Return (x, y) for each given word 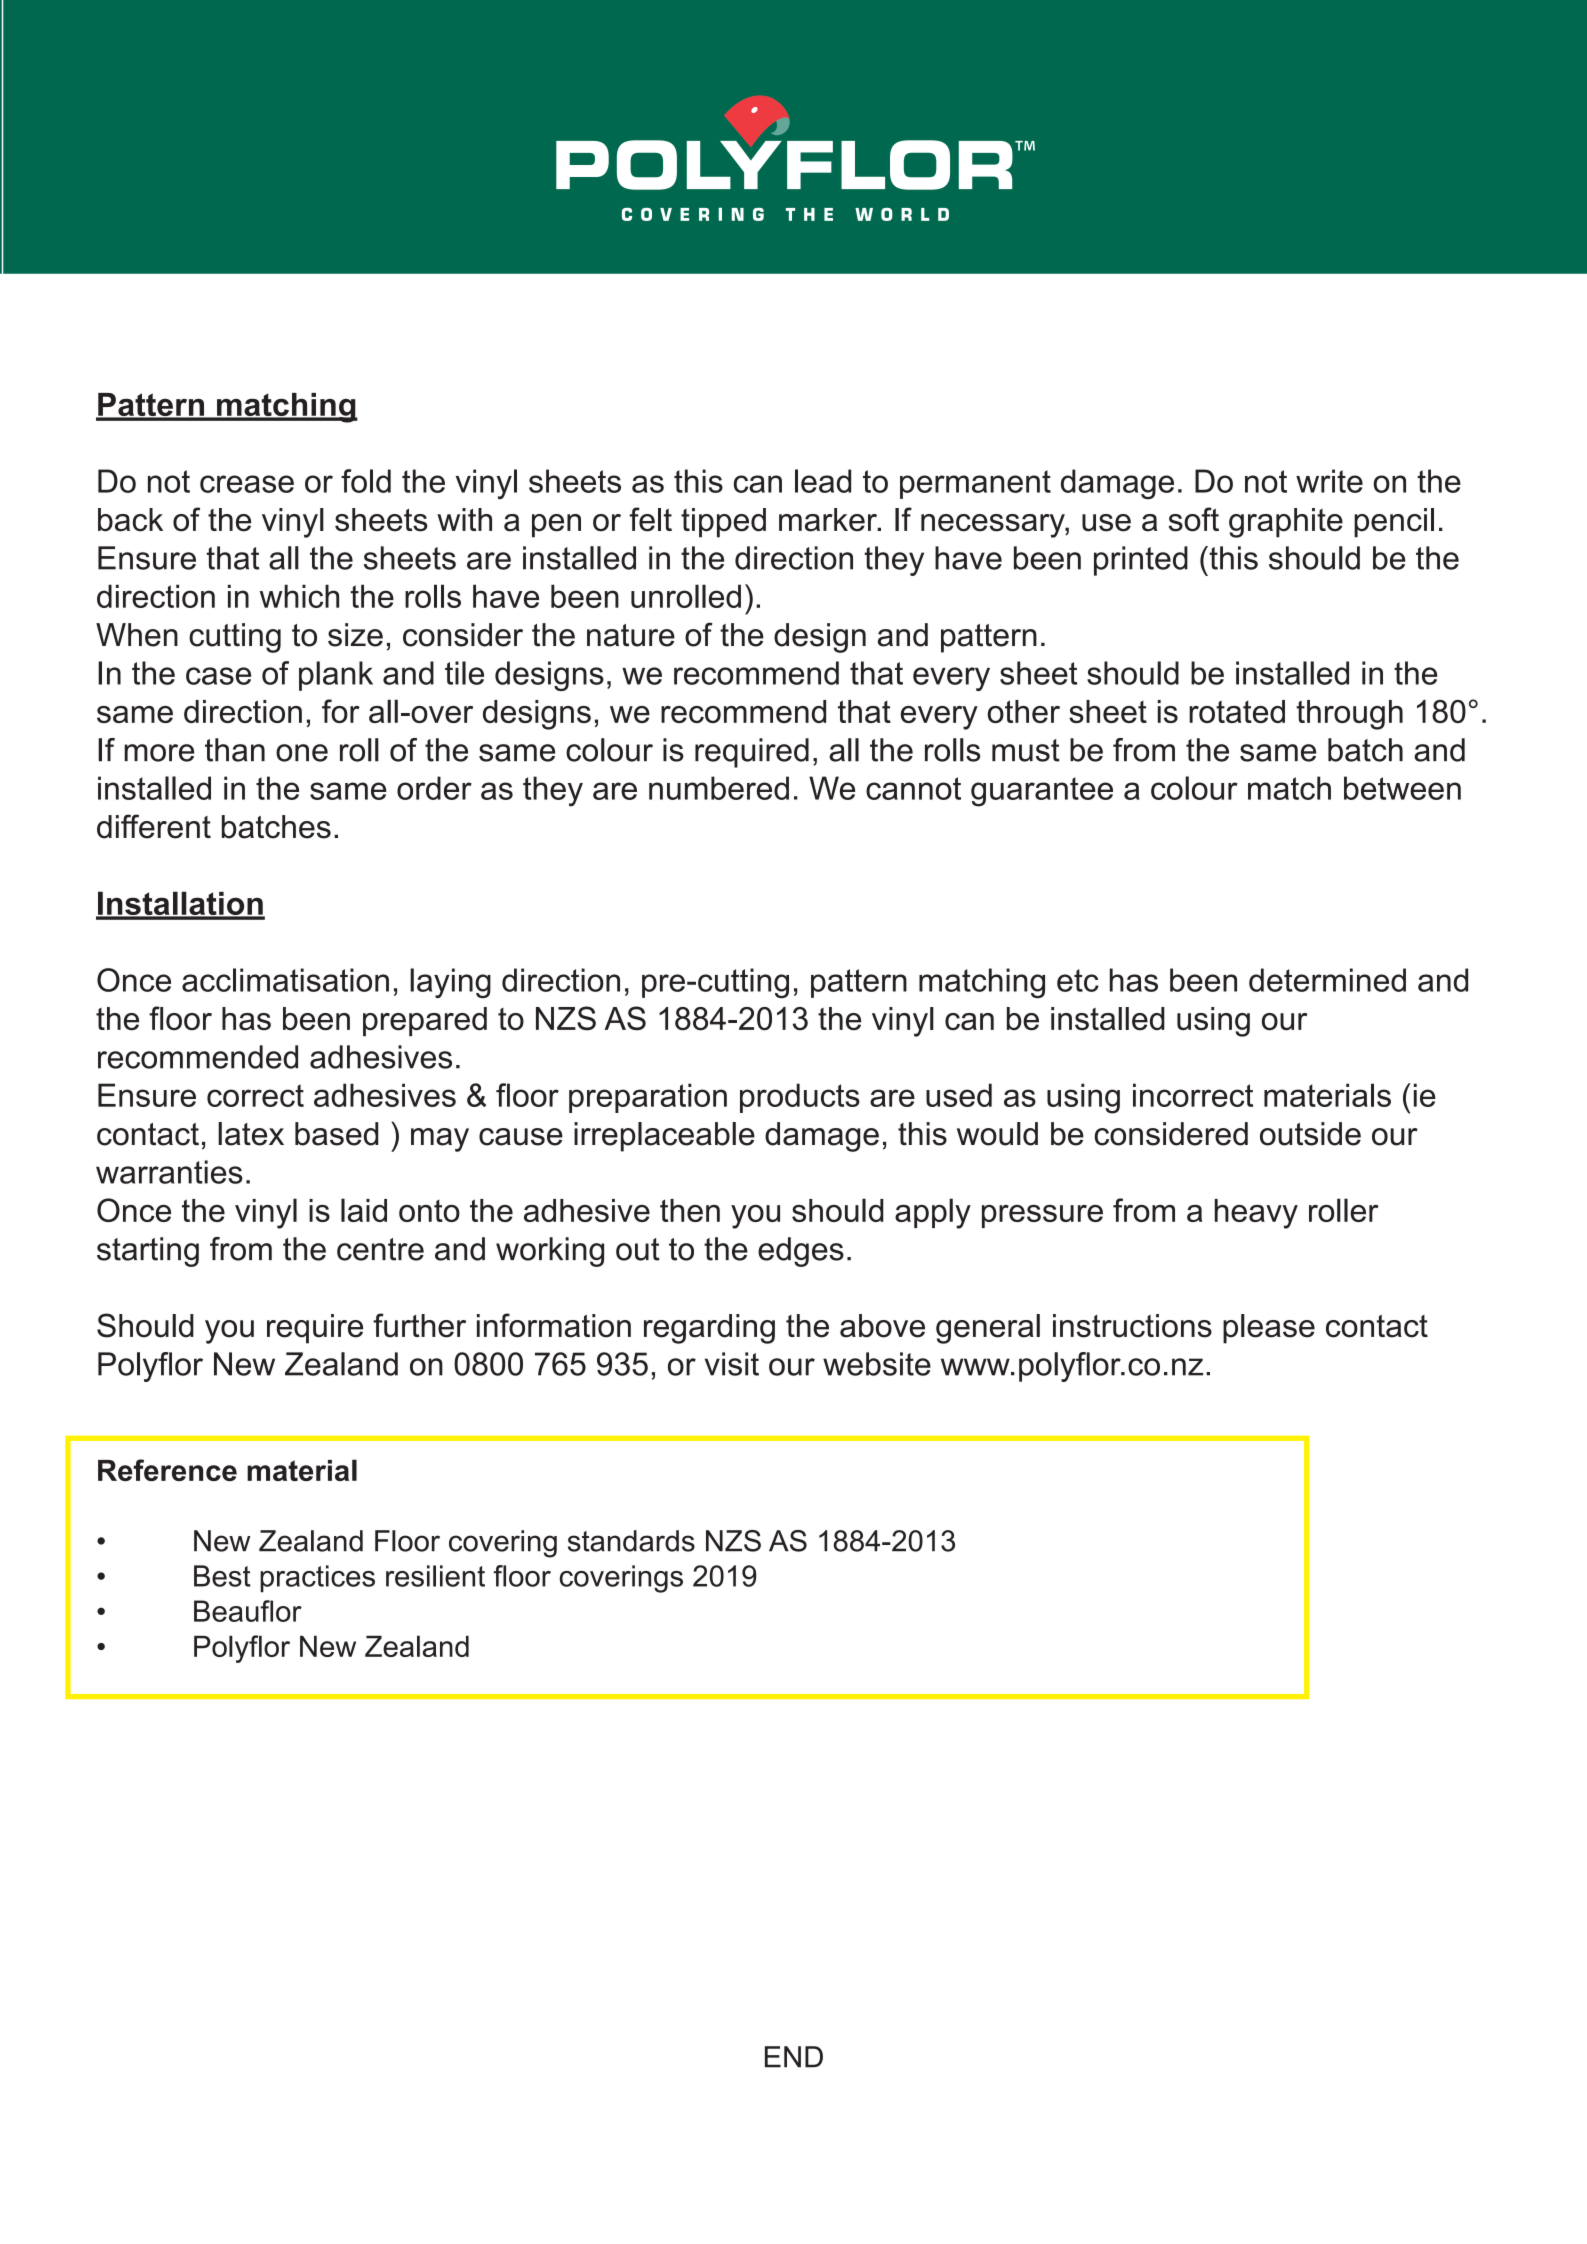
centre (380, 1249)
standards (631, 1541)
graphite (1286, 523)
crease (247, 484)
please (1269, 1329)
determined (1327, 980)
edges (801, 1252)
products (800, 1098)
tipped (723, 523)
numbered (719, 788)
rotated (1237, 711)
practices (317, 1579)
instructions (1132, 1326)
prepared (425, 1022)
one (302, 753)
